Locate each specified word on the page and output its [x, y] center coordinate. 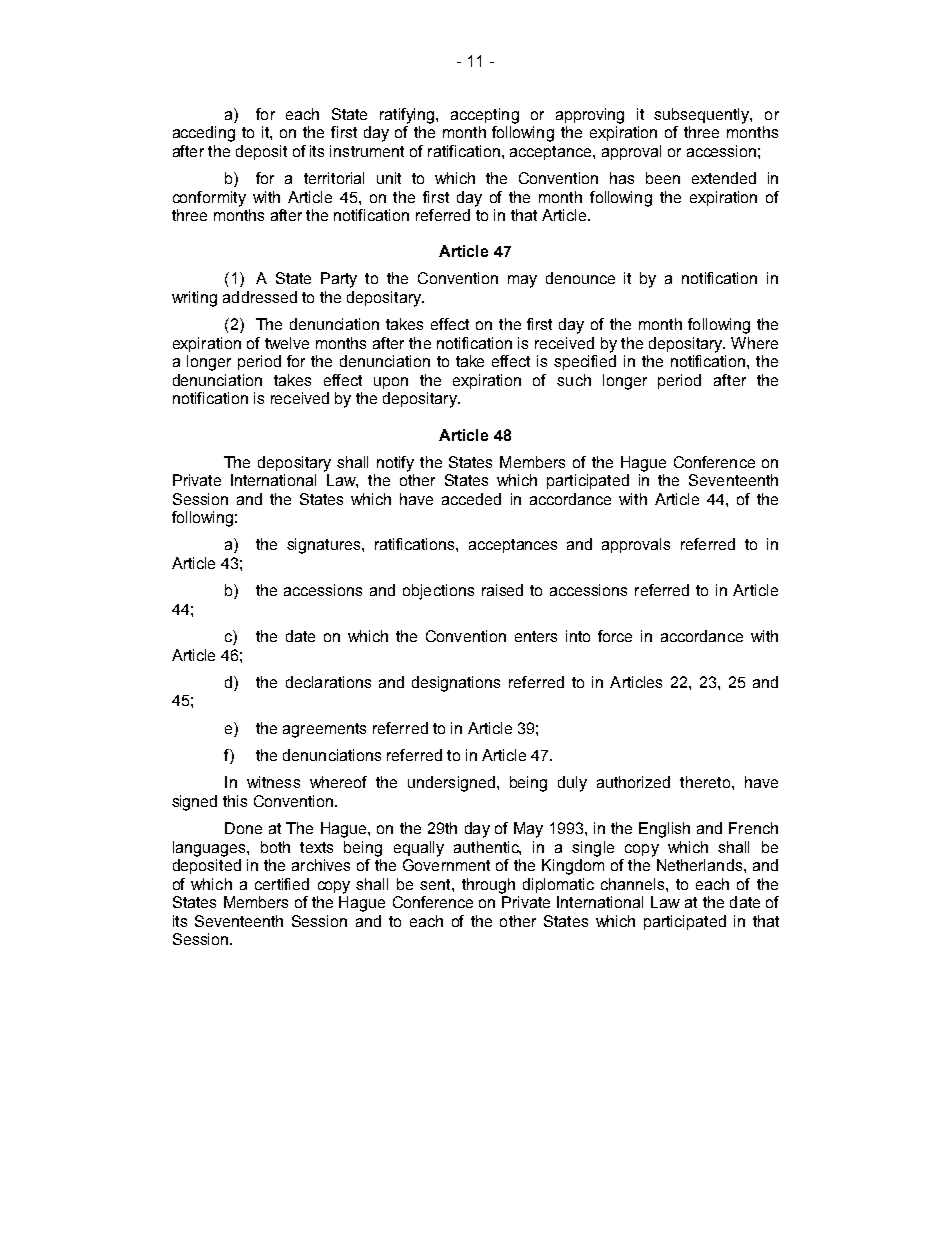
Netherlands [701, 865]
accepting [485, 116]
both [275, 847]
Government [446, 865]
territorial [334, 178]
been [663, 178]
